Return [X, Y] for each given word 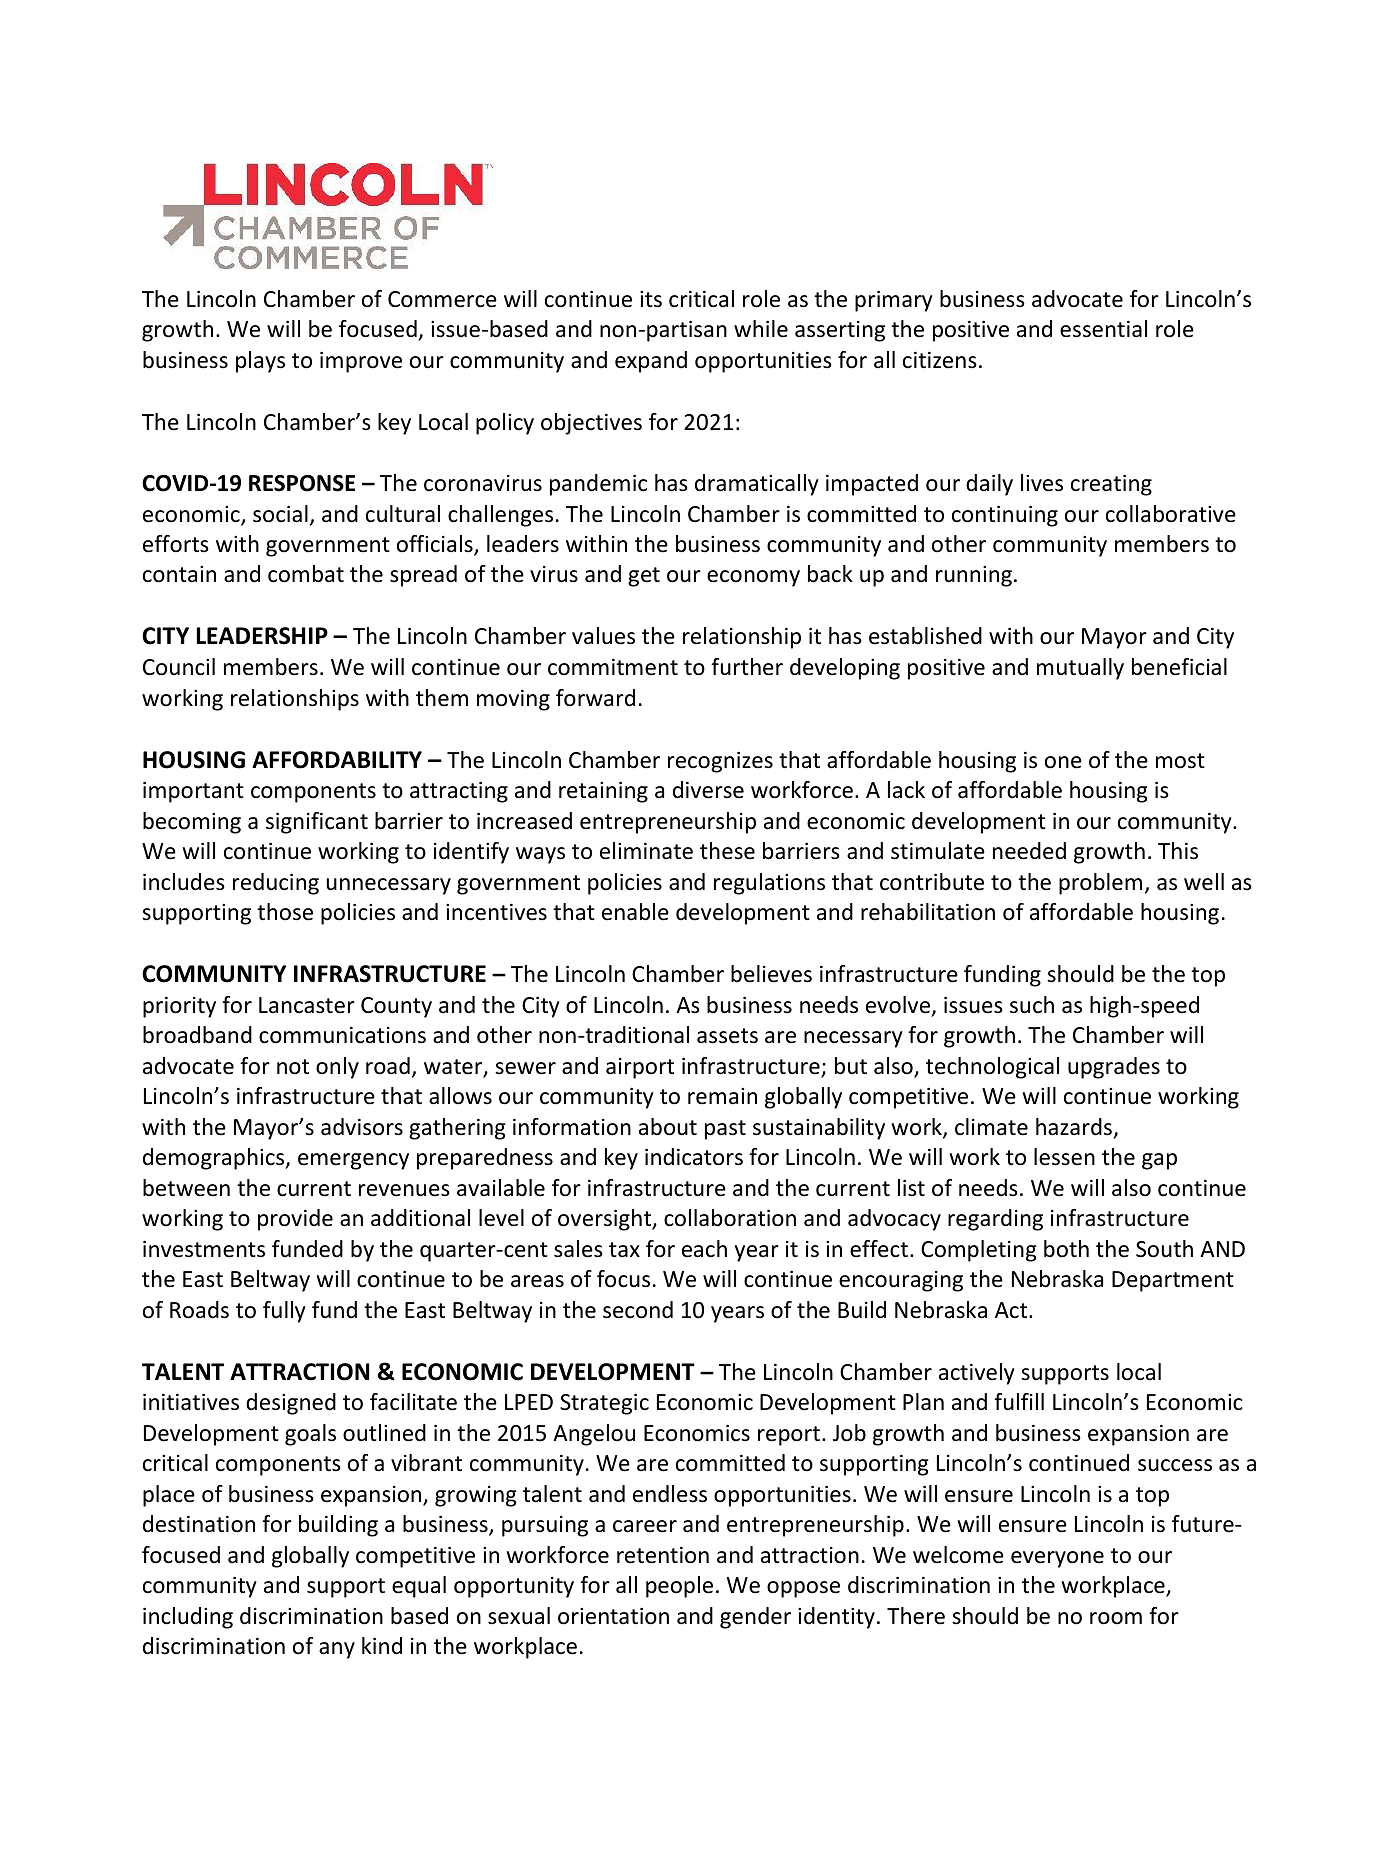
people [679, 1587]
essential [1103, 329]
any [337, 1650]
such [1032, 1005]
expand [651, 362]
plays [260, 362]
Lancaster [307, 1005]
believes [771, 974]
